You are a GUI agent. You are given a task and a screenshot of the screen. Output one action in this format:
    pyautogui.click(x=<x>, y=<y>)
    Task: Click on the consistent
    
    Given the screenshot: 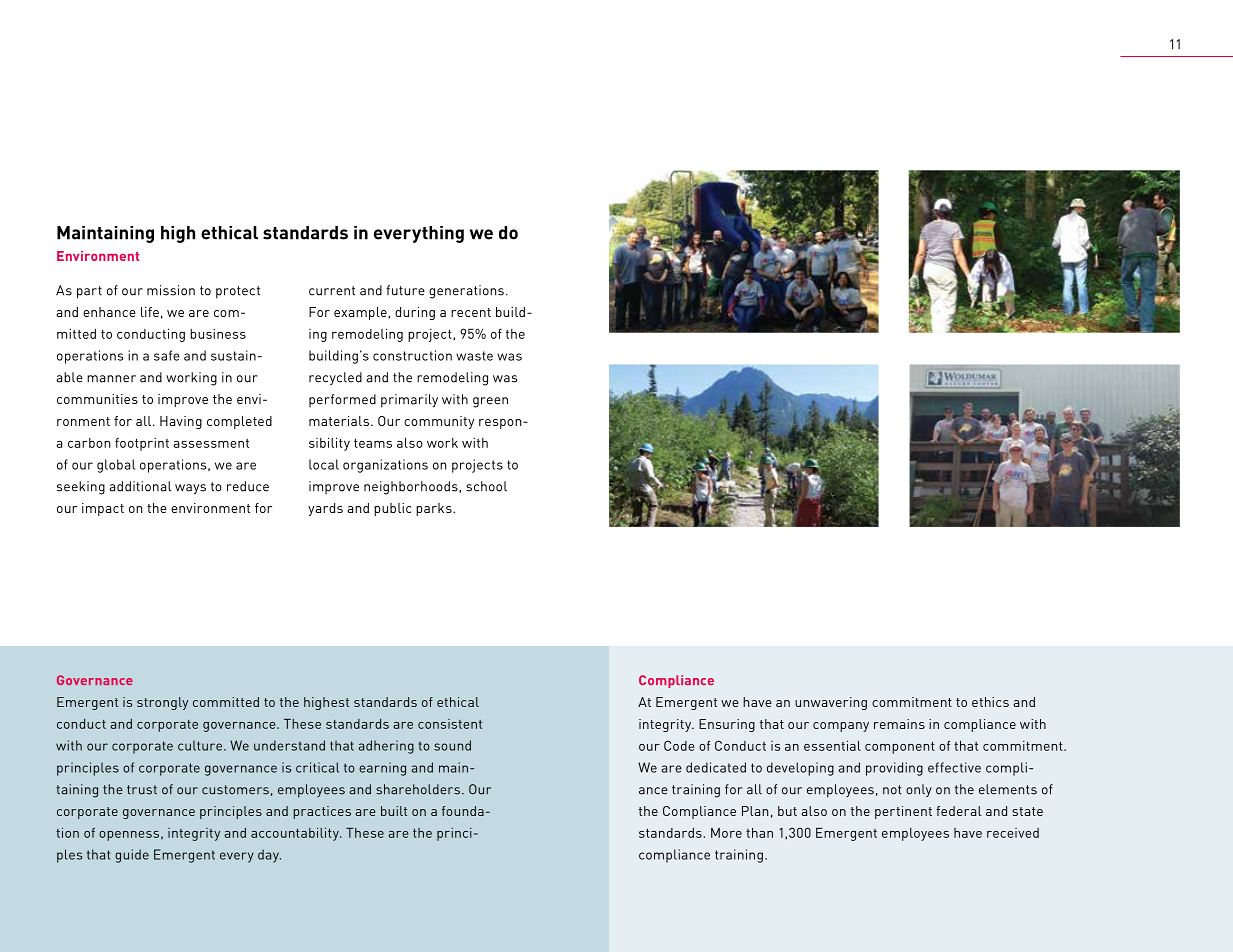 What is the action you would take?
    pyautogui.click(x=450, y=724)
